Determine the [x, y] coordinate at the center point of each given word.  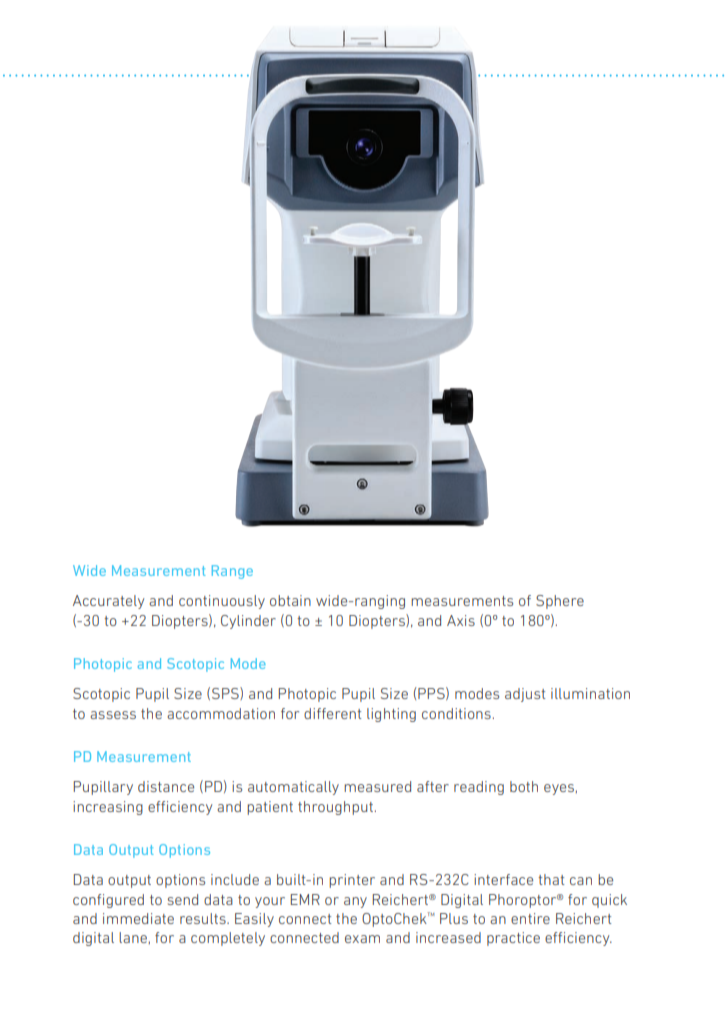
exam [362, 939]
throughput [335, 808]
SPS [226, 693]
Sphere [560, 602]
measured [377, 786]
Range [232, 572]
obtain [290, 600]
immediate [138, 918]
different [333, 713]
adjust [525, 695]
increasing [108, 808]
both [524, 786]
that [551, 879]
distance [166, 786]
